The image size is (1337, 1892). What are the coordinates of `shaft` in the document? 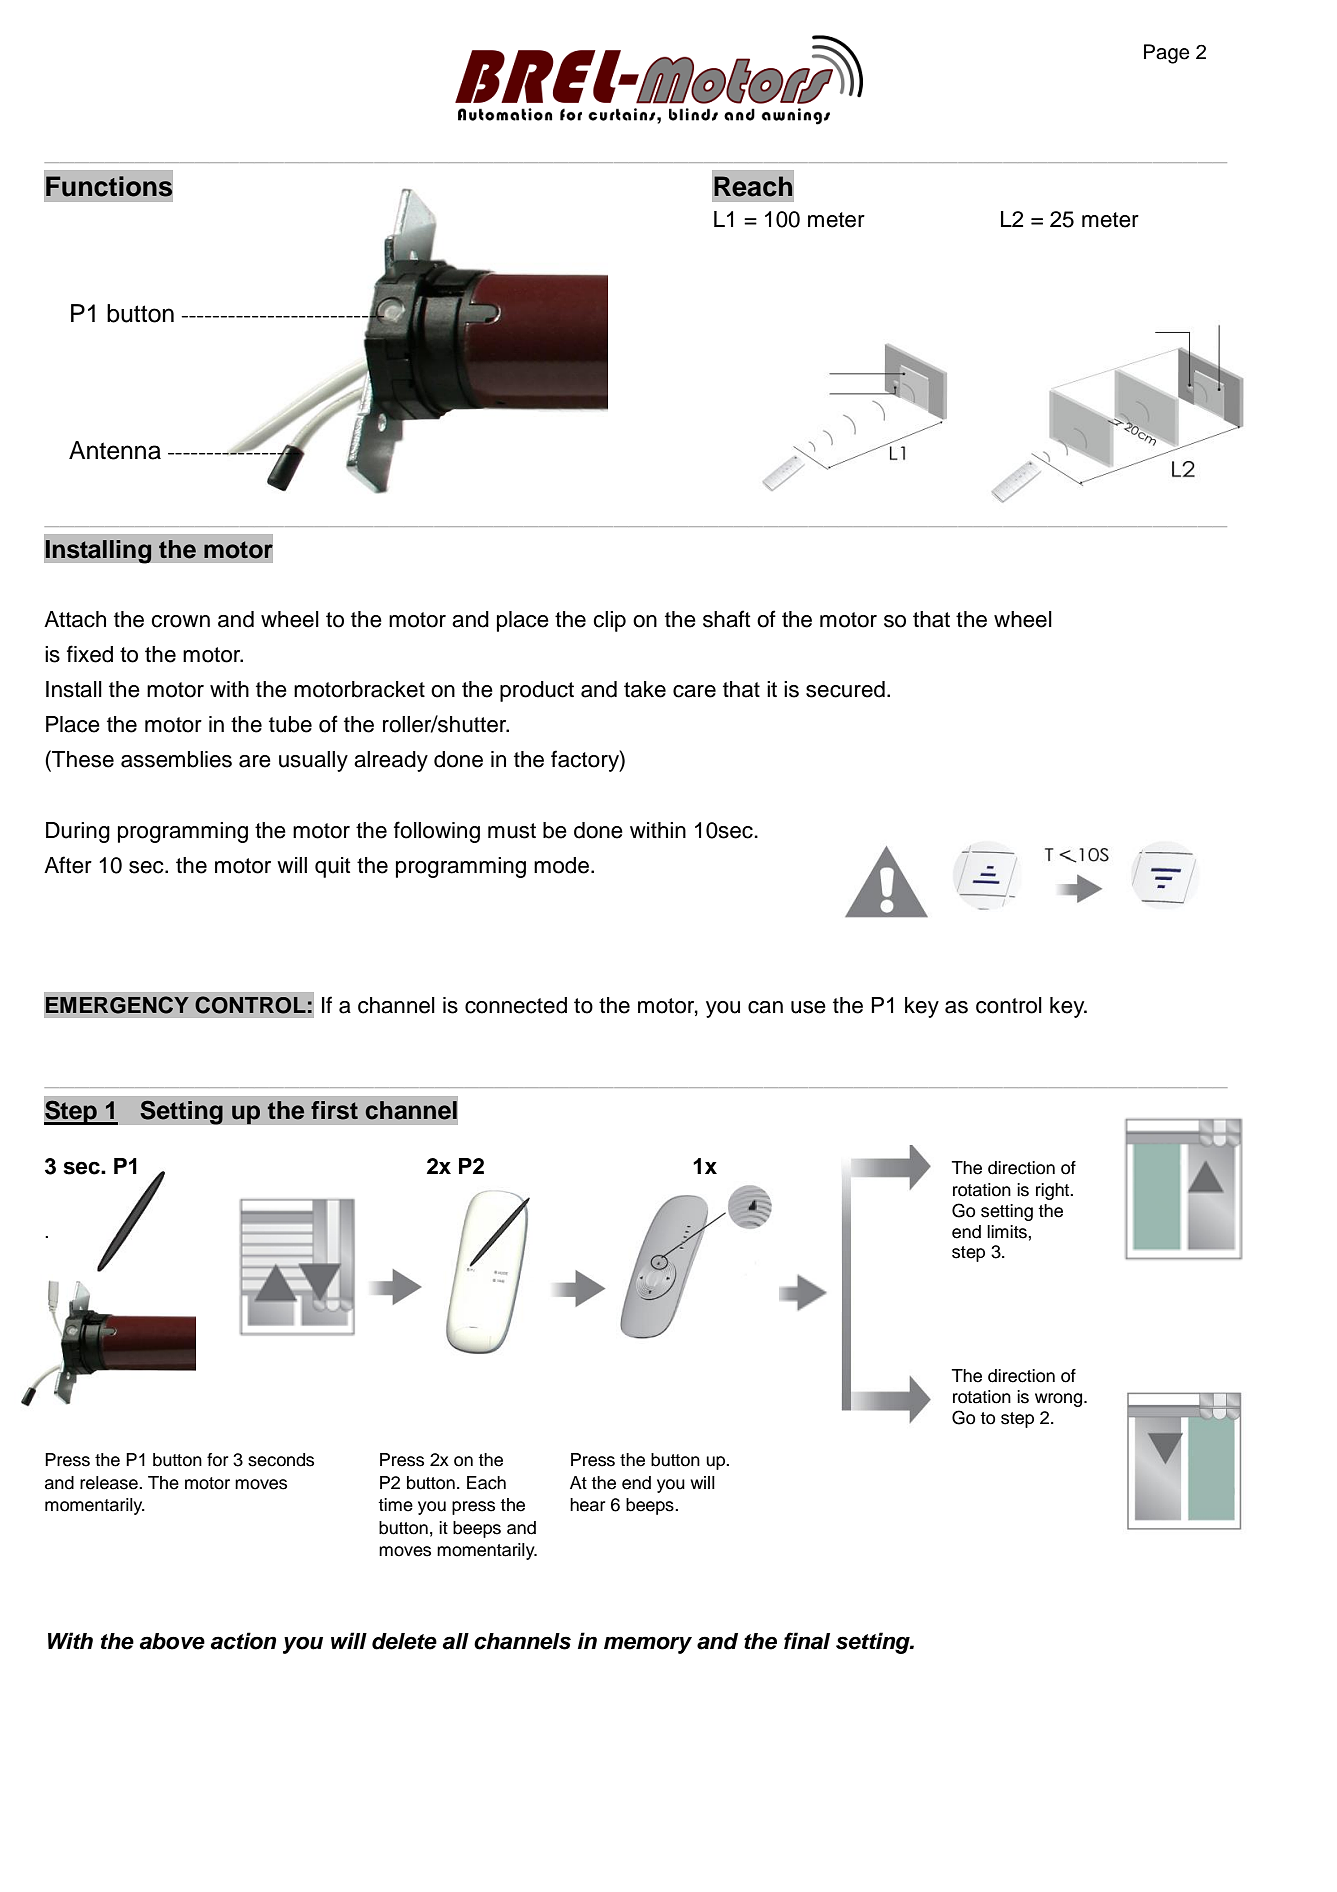 It's located at (727, 619).
